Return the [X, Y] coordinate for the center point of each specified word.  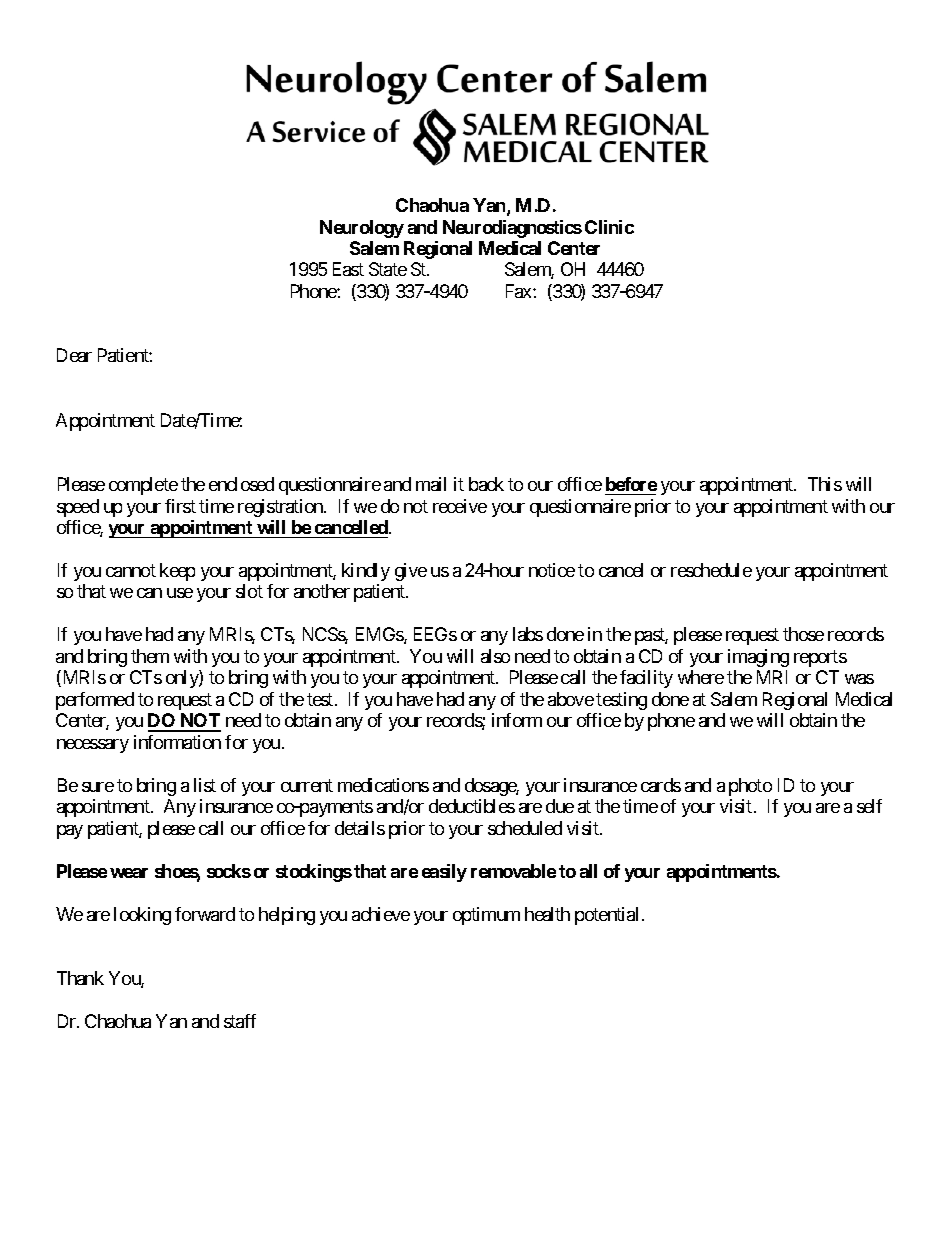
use [180, 593]
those [803, 634]
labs [528, 634]
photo [750, 787]
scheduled [525, 828]
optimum [486, 916]
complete [143, 486]
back [486, 484]
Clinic [609, 227]
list [205, 785]
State [388, 269]
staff [240, 1021]
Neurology [362, 229]
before [631, 484]
